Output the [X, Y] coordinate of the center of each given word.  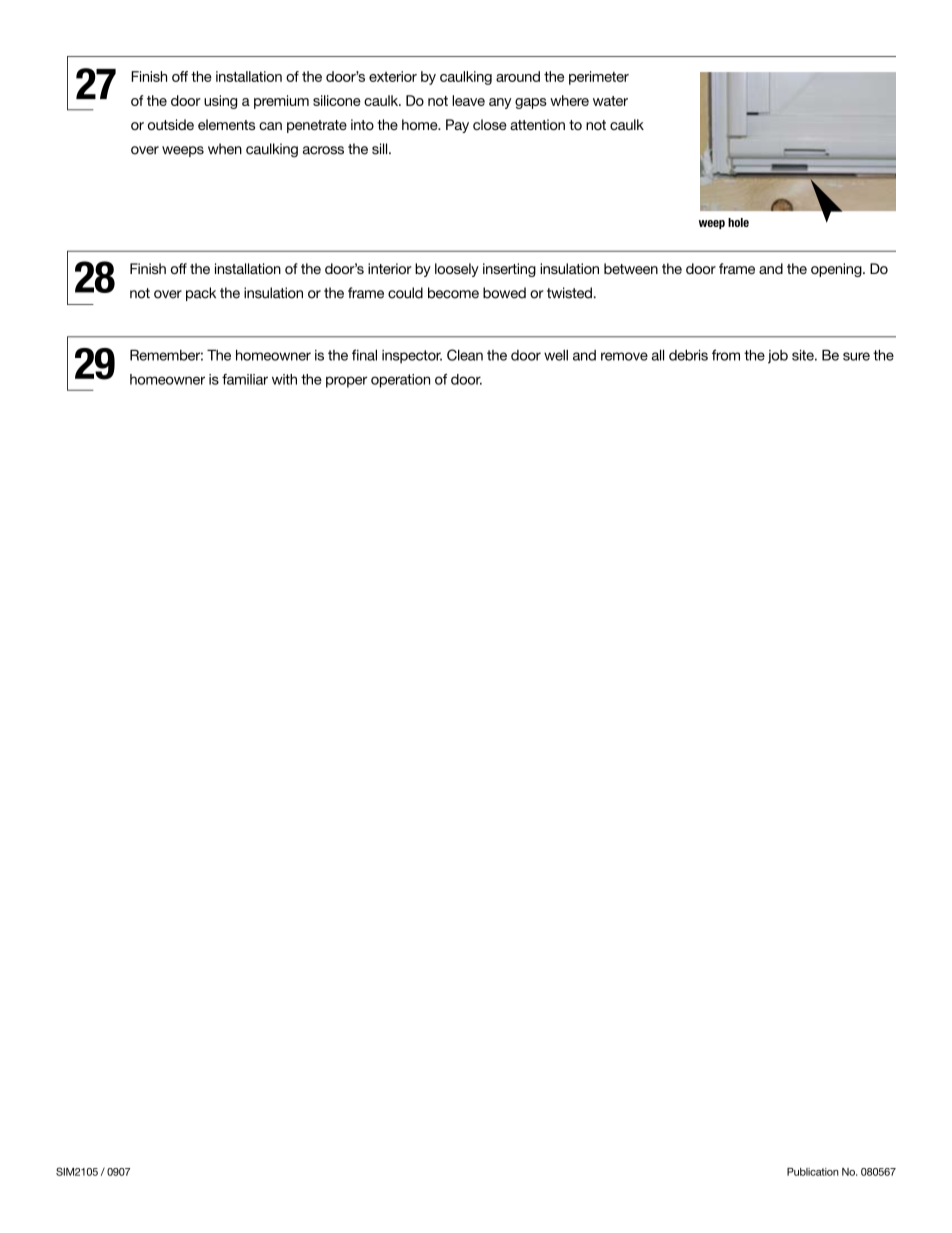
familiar [245, 379]
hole [738, 222]
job [778, 357]
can [270, 126]
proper [346, 382]
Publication [813, 1172]
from [726, 355]
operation [400, 381]
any [500, 103]
